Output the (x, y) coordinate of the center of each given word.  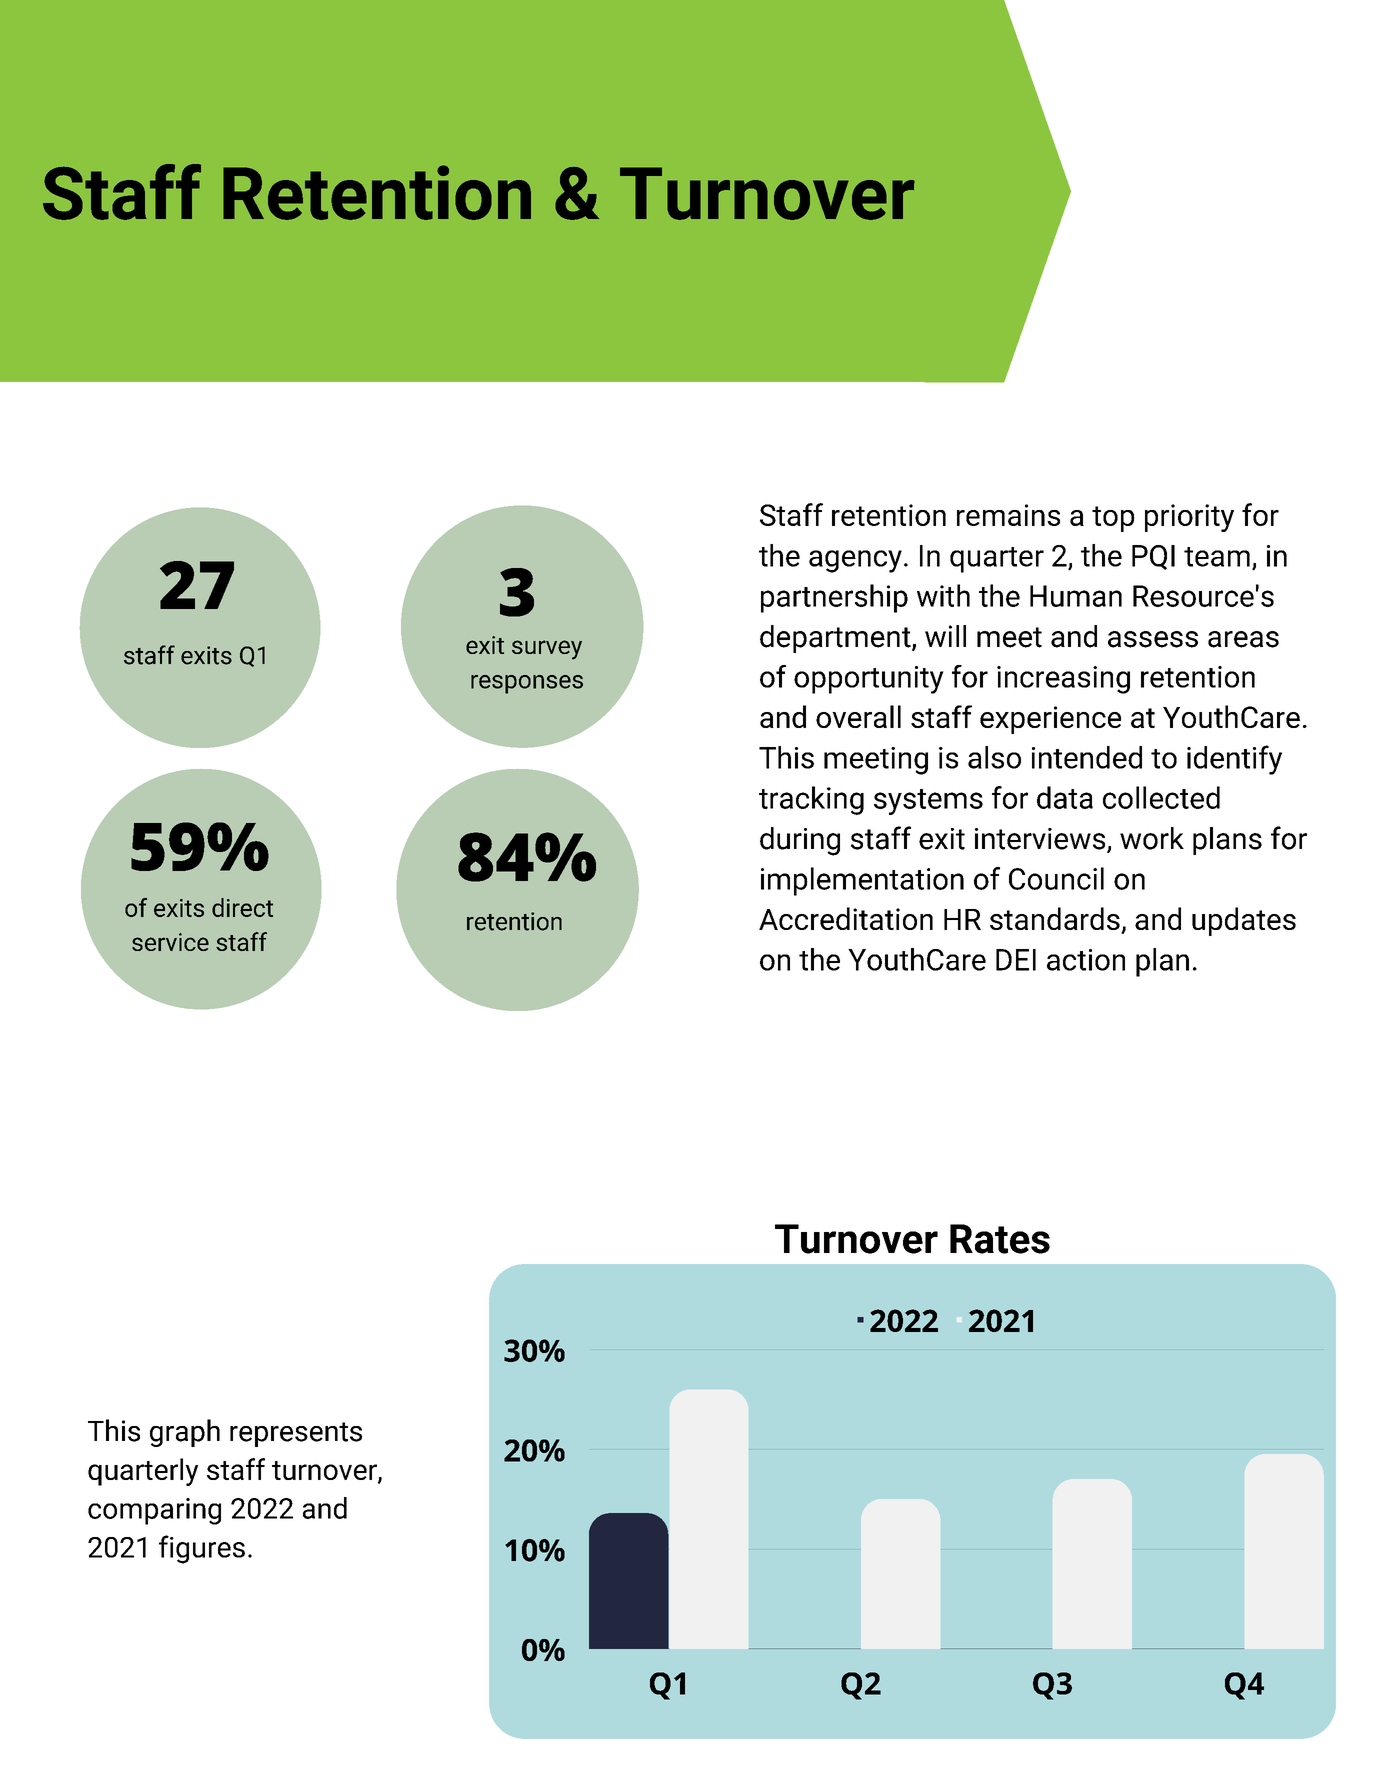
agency (855, 561)
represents (296, 1434)
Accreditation (846, 918)
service (170, 942)
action (1086, 960)
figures (202, 1549)
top (1113, 519)
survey (547, 650)
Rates (1000, 1239)
